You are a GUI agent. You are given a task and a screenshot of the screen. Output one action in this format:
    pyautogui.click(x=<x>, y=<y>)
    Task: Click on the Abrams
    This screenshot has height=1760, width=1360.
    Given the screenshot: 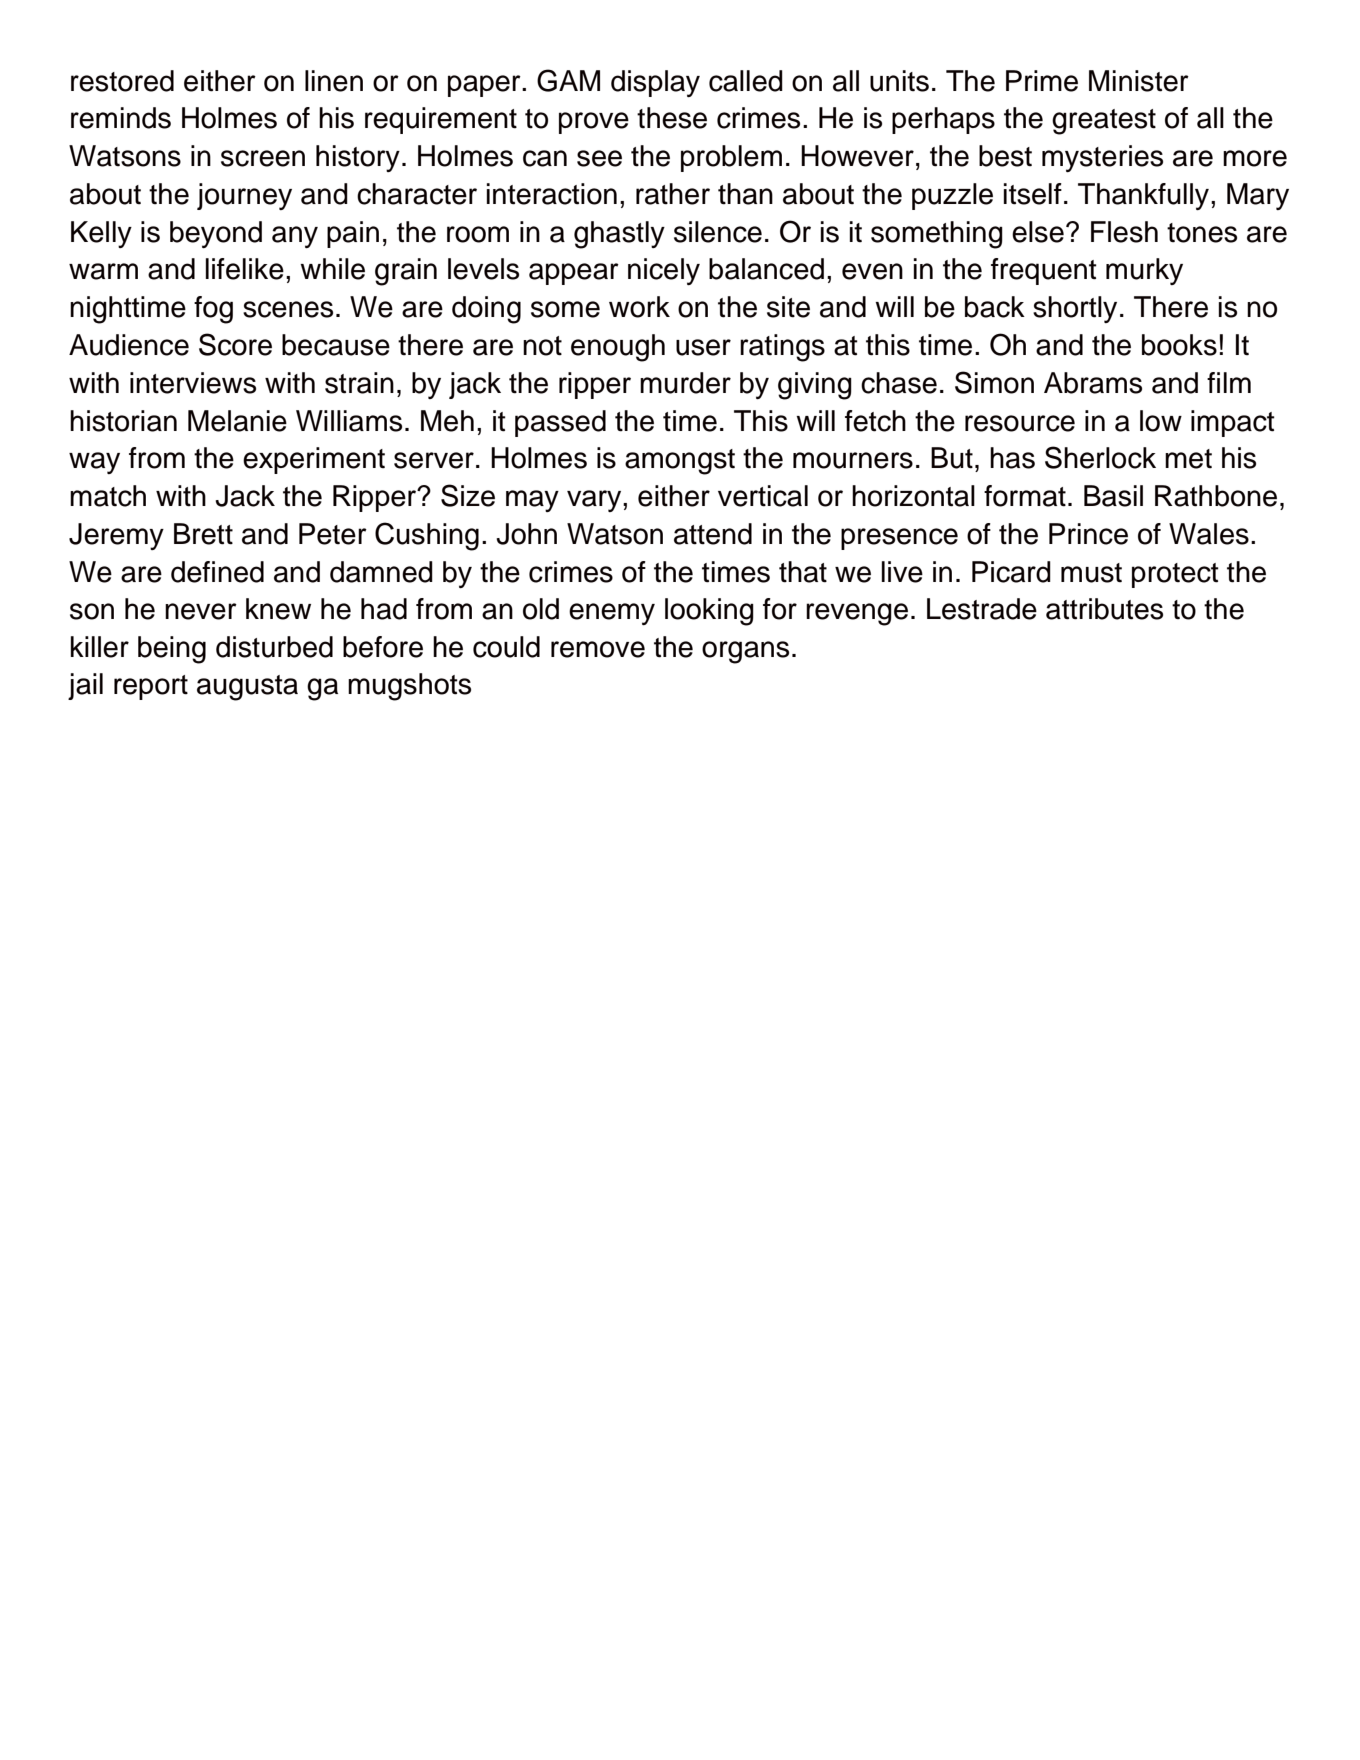 What is the action you would take?
    pyautogui.click(x=1093, y=383)
